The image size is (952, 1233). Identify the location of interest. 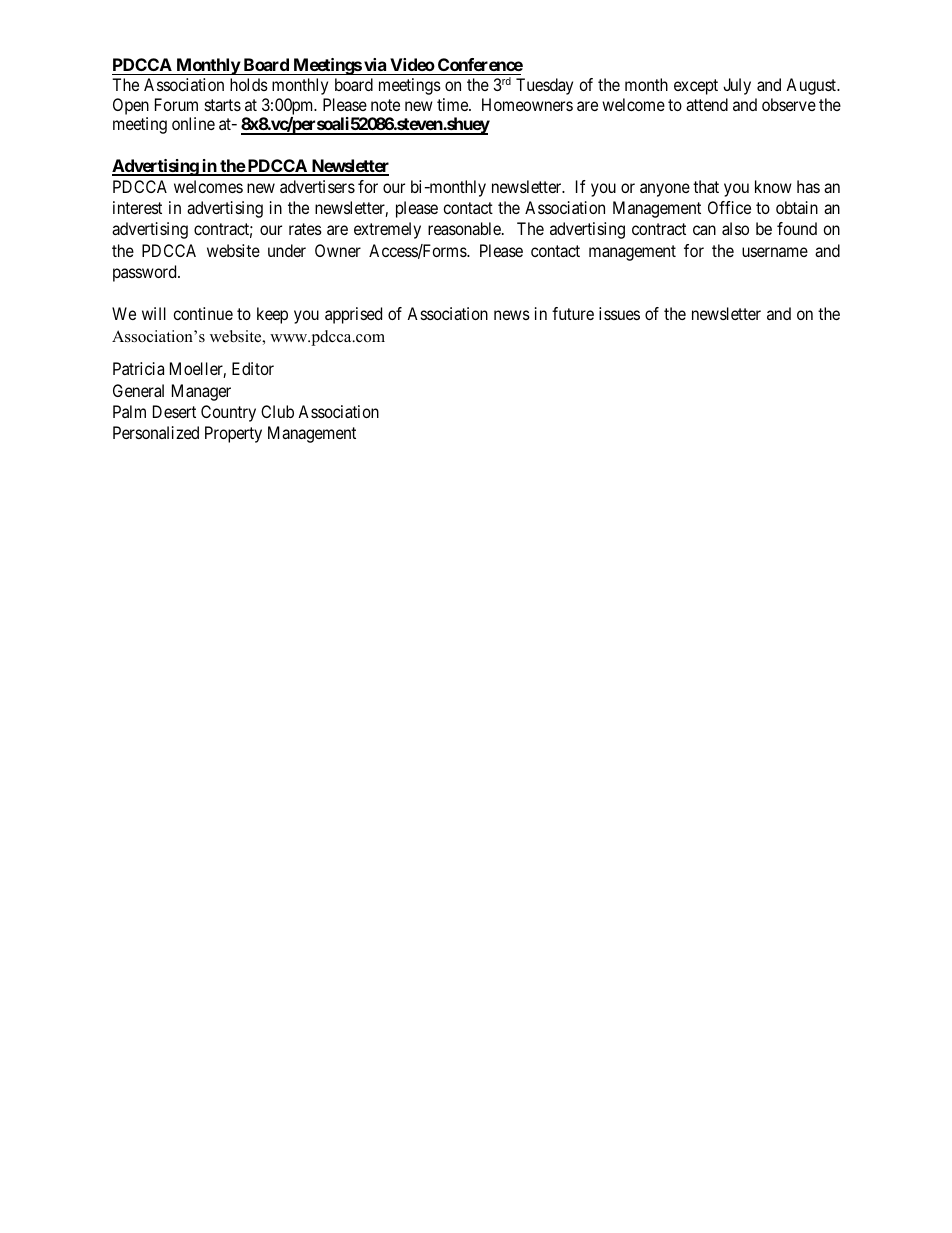
(137, 207).
